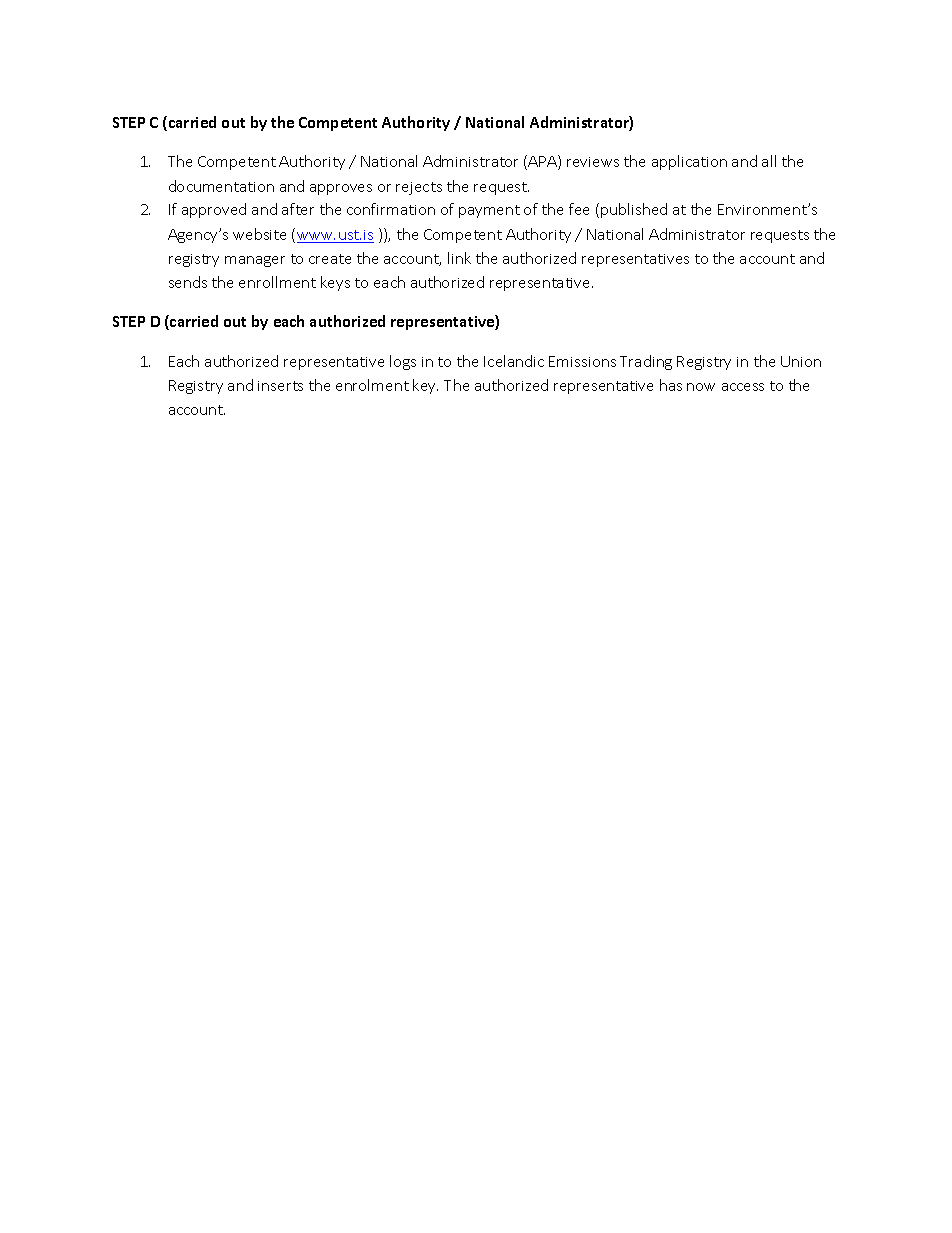  I want to click on reviews, so click(593, 162).
